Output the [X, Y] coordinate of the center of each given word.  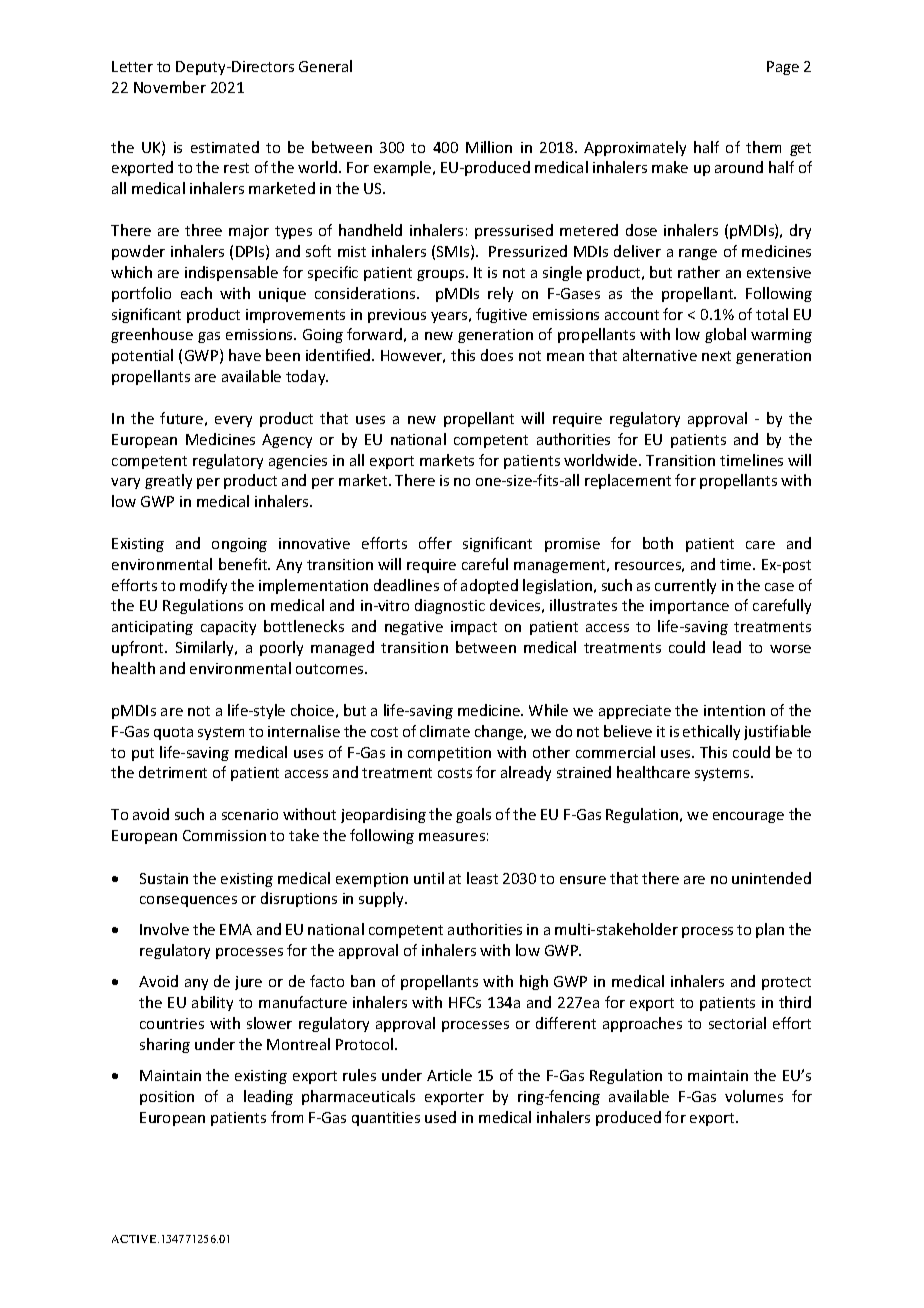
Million [489, 147]
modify [203, 586]
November [170, 87]
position [167, 1098]
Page [783, 68]
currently [685, 586]
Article [449, 1075]
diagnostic [450, 606]
